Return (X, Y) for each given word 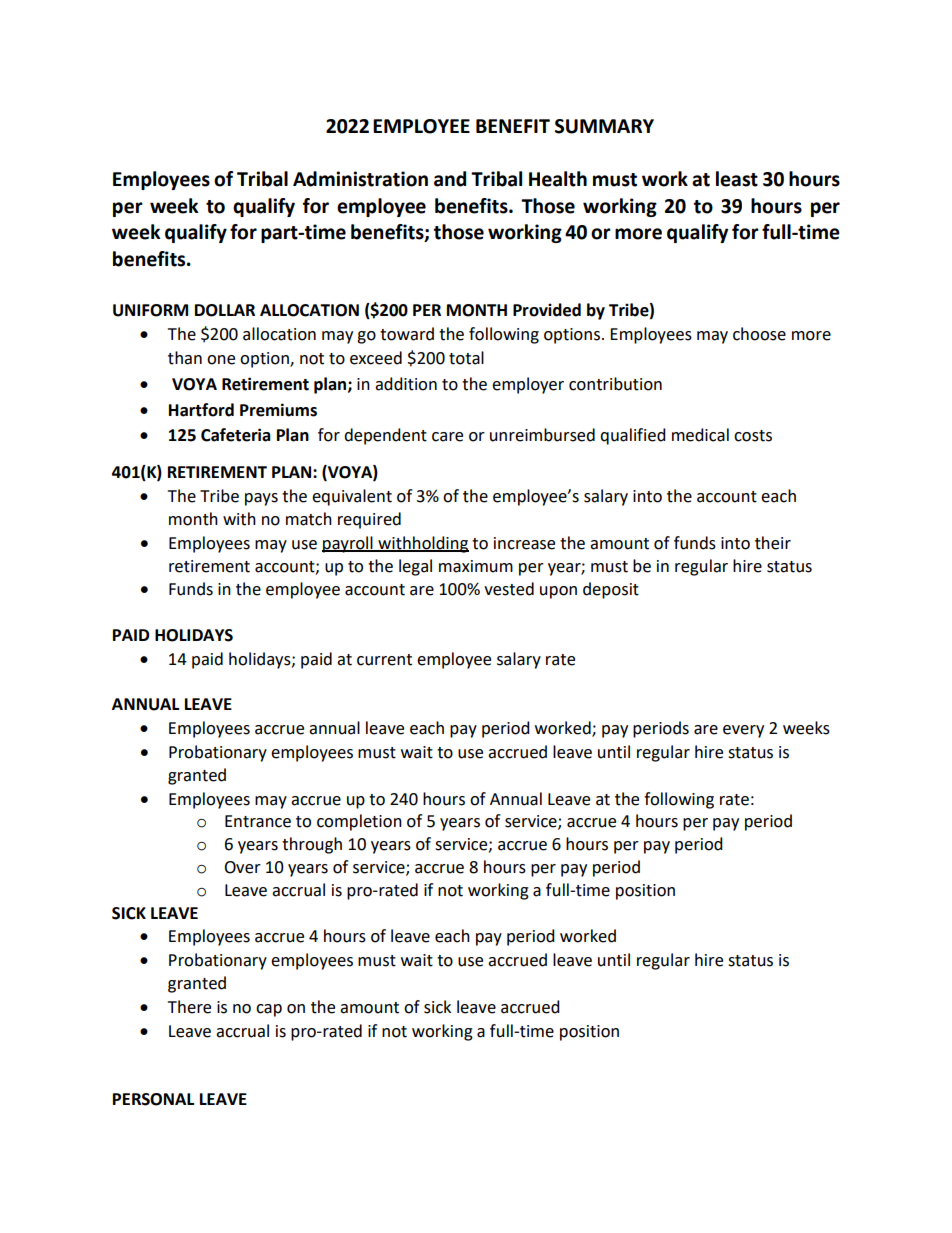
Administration (360, 179)
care (447, 437)
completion (359, 822)
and (450, 179)
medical (700, 435)
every (743, 731)
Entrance (258, 821)
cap (269, 1010)
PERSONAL (153, 1099)
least (737, 179)
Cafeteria (236, 435)
